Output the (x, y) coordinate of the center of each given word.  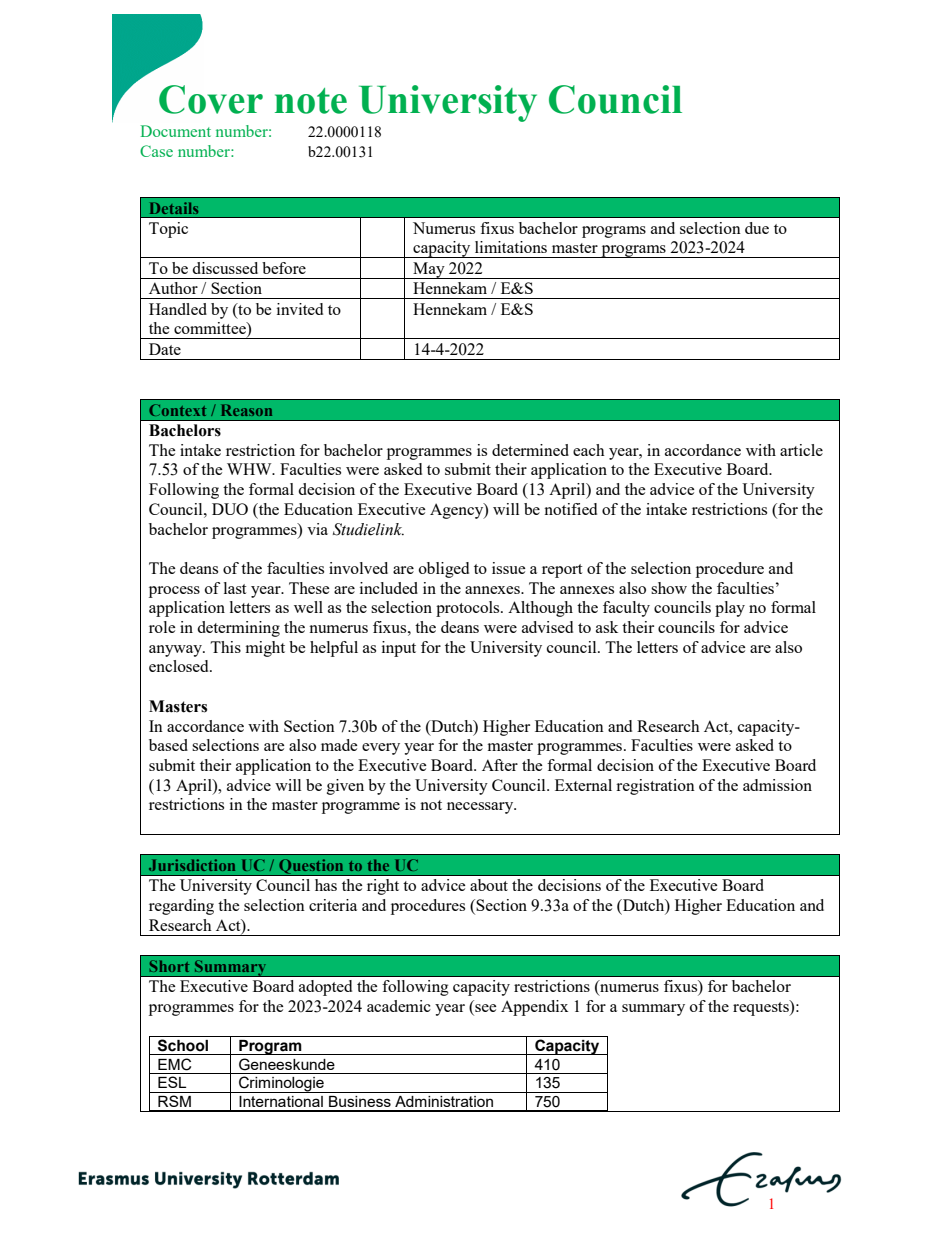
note (311, 101)
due (757, 228)
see (485, 1009)
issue (509, 568)
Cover (211, 99)
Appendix (534, 1008)
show (669, 588)
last (235, 588)
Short (169, 966)
